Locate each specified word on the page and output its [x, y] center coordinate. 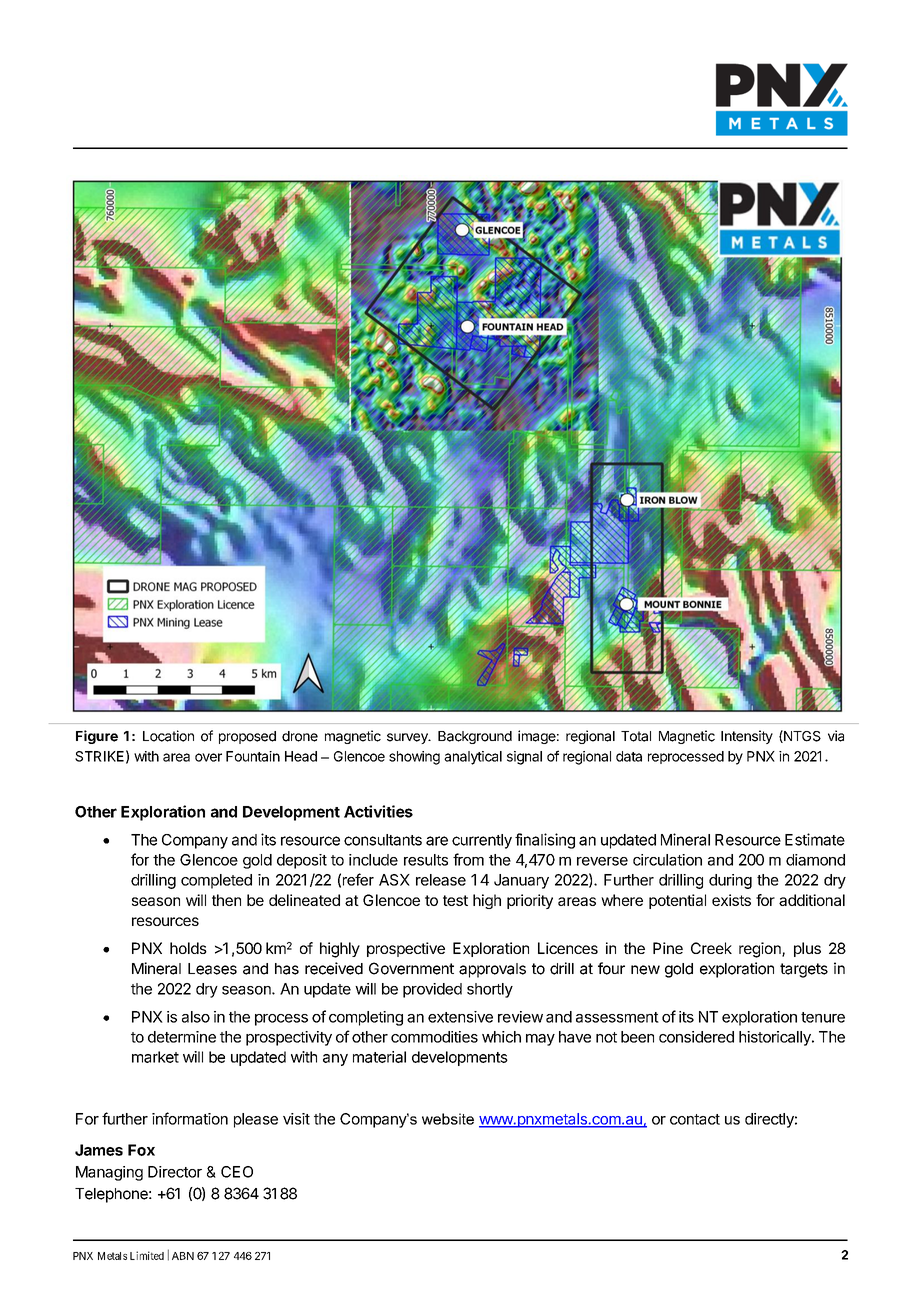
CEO [237, 1172]
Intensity [747, 737]
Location [168, 736]
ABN [183, 1256]
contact [695, 1119]
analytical [473, 758]
